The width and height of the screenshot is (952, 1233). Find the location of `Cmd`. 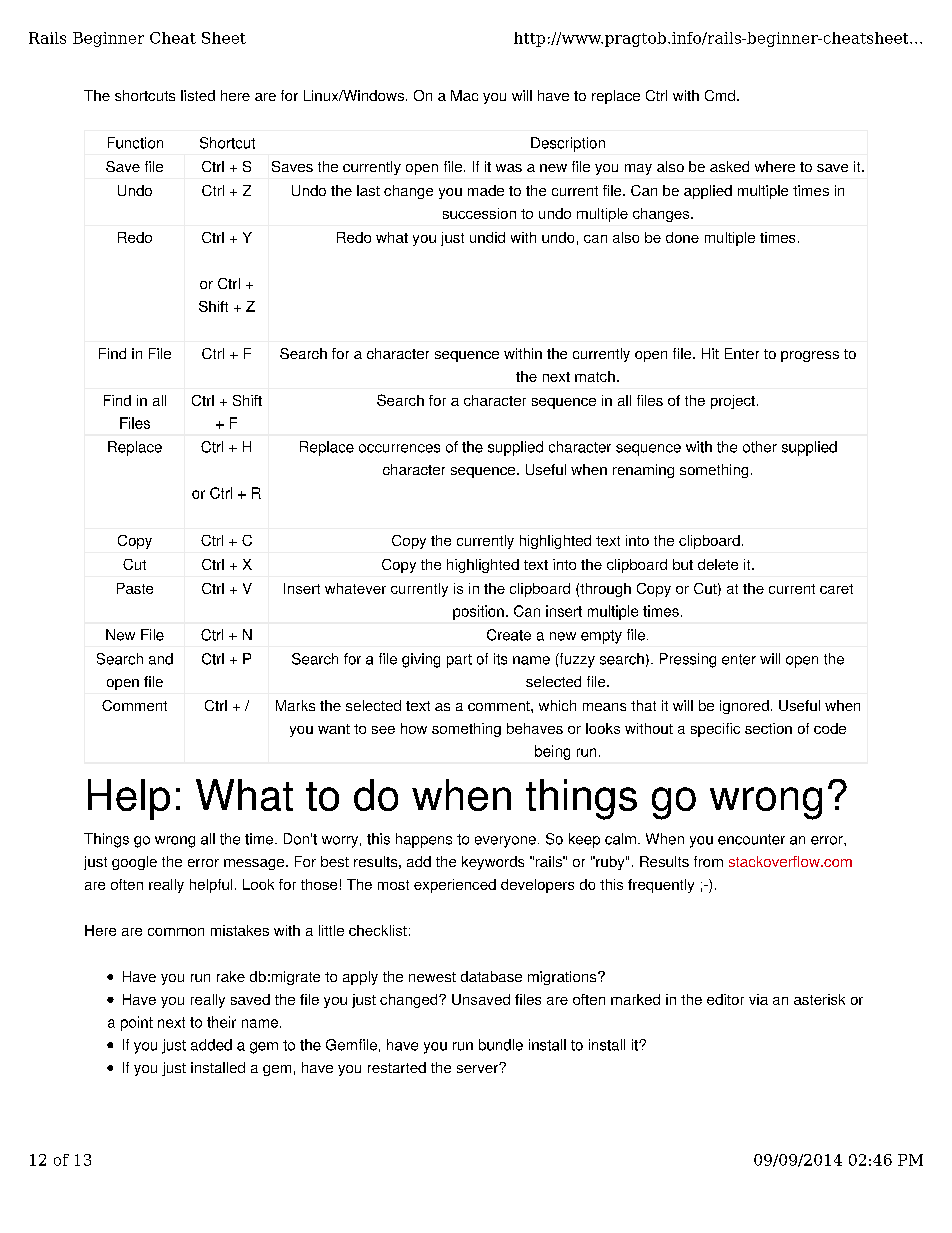

Cmd is located at coordinates (720, 95).
